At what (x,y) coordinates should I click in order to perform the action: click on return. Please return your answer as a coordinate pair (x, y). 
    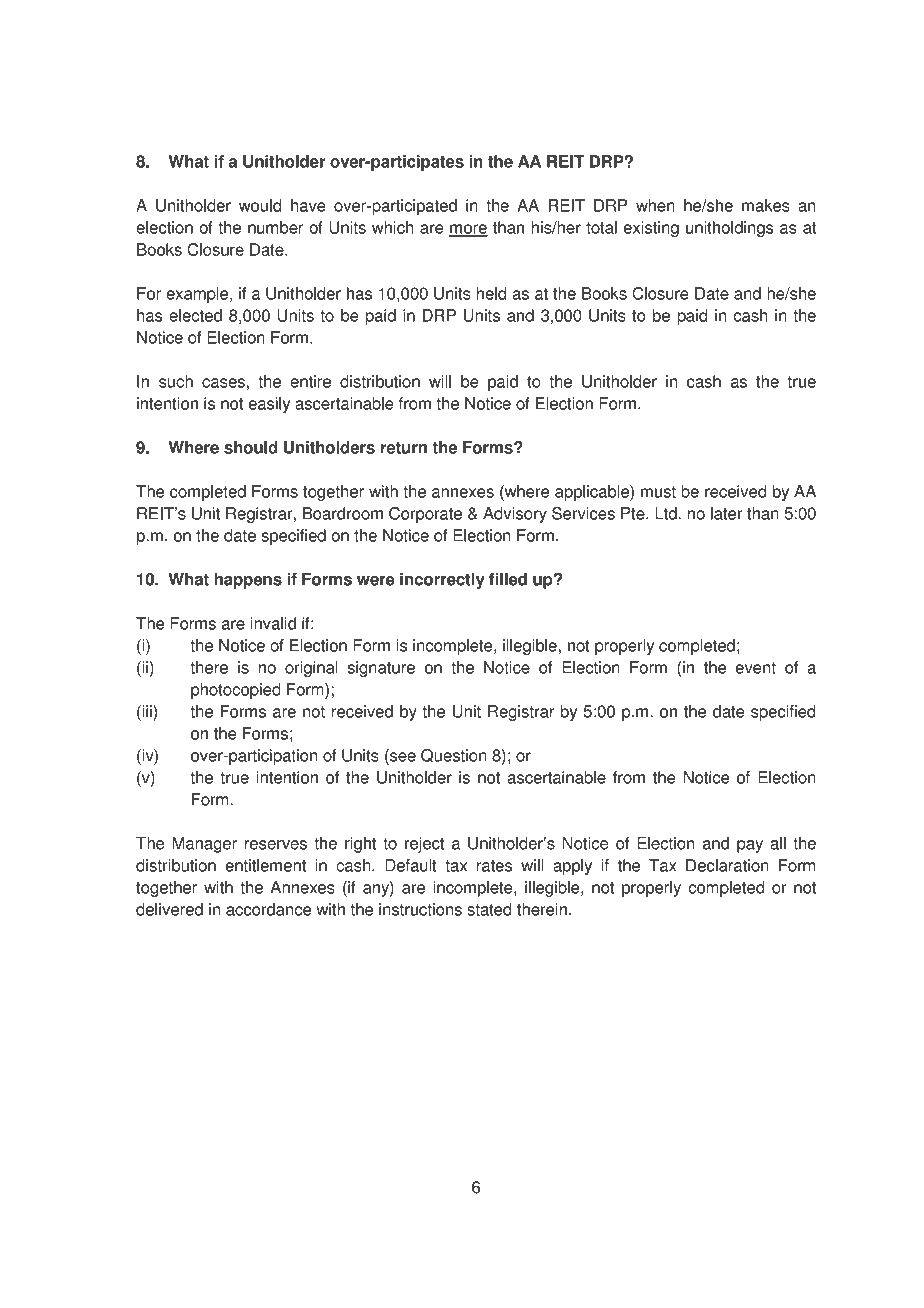
    Looking at the image, I should click on (404, 448).
